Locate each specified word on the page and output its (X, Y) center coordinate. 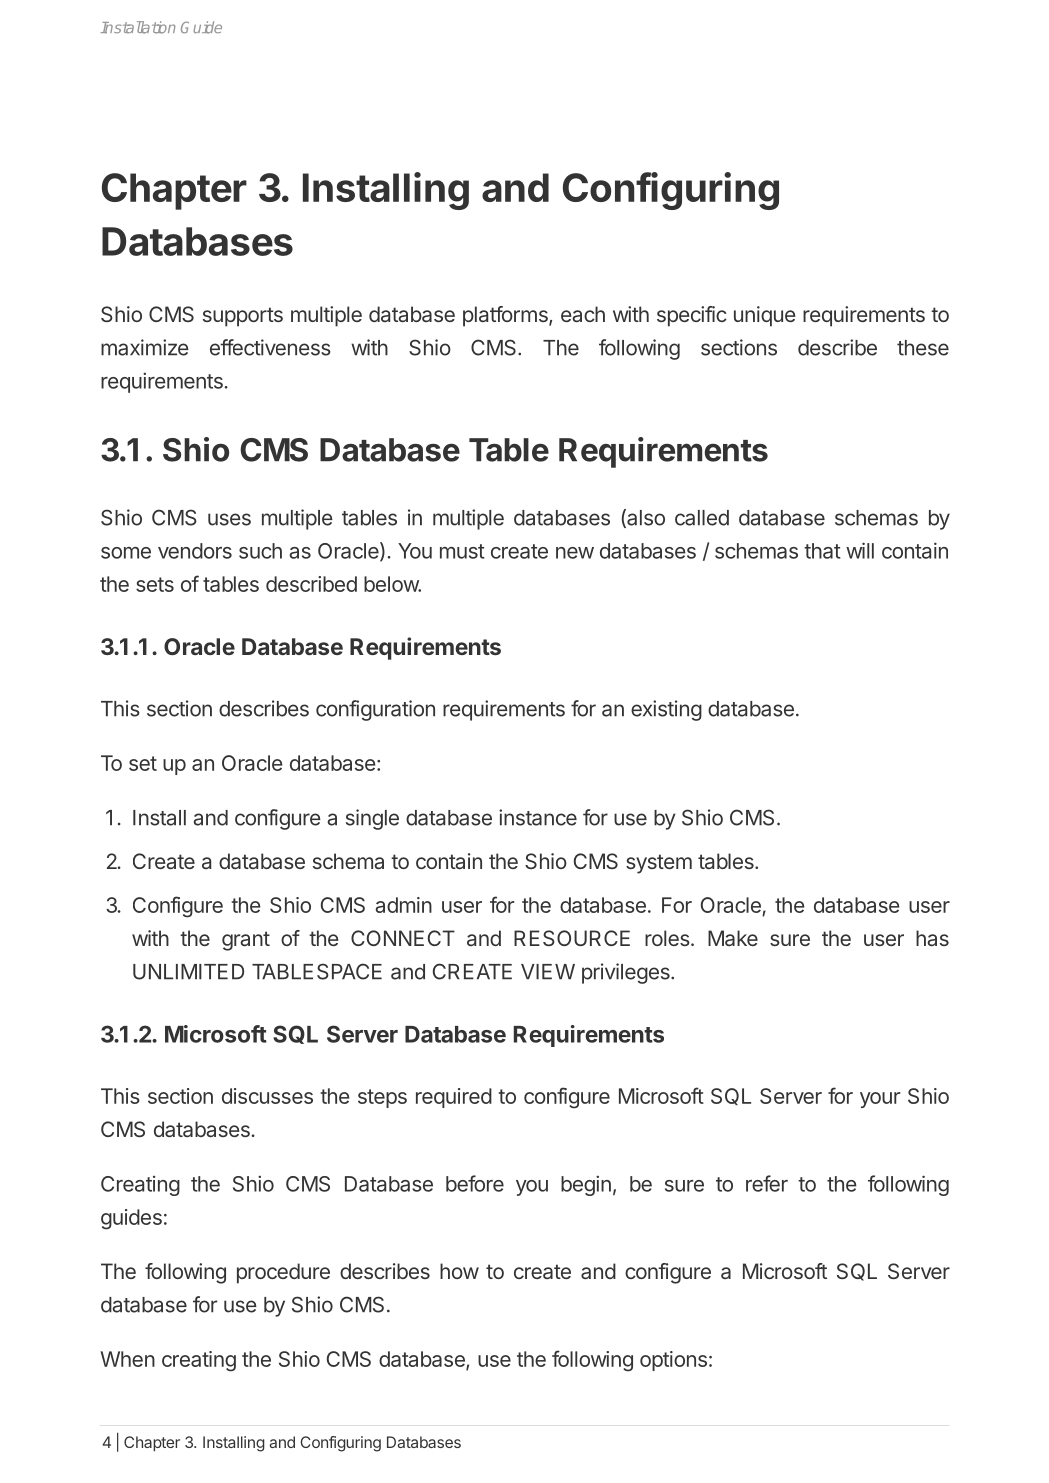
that (822, 551)
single (372, 819)
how (459, 1271)
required (454, 1098)
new (575, 553)
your (880, 1100)
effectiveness (270, 347)
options (673, 1361)
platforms (506, 316)
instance (538, 817)
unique (765, 316)
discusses (267, 1096)
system (659, 864)
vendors (195, 551)
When (127, 1359)
